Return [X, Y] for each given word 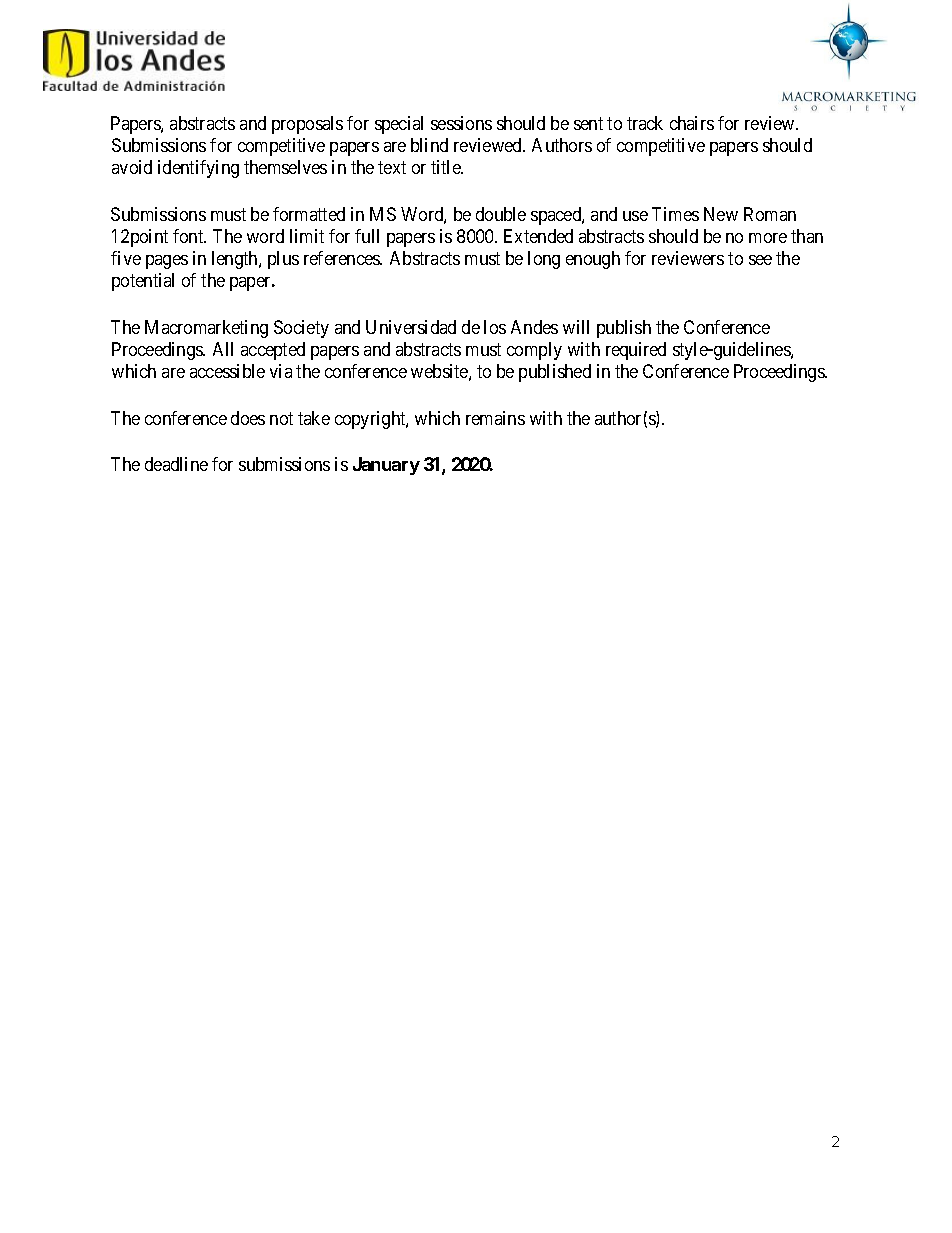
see [760, 260]
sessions [461, 123]
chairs [692, 123]
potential [143, 282]
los [495, 327]
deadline [176, 464]
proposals [307, 125]
